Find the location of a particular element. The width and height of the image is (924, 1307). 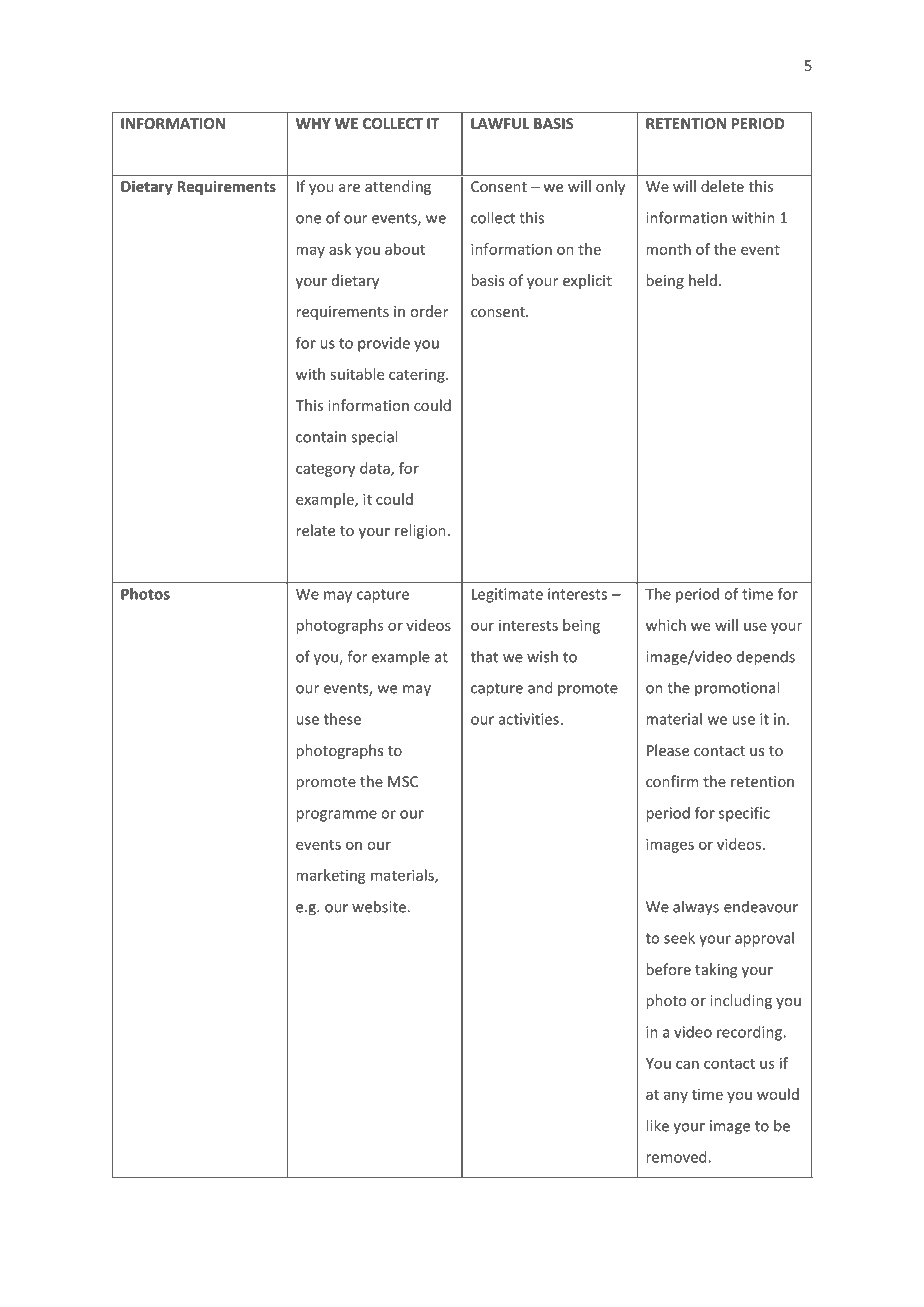

activities is located at coordinates (529, 719).
